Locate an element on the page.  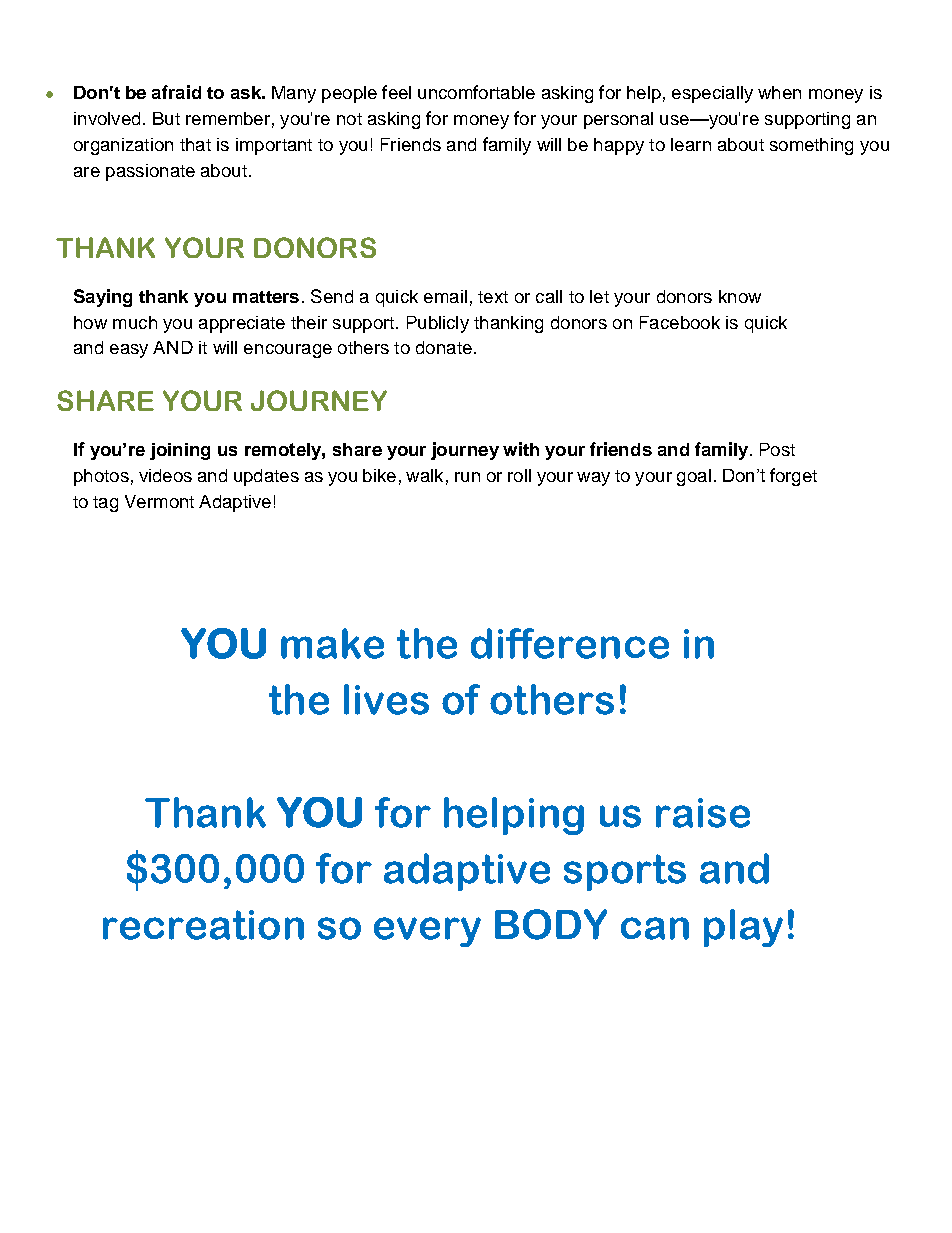
uncomfortable is located at coordinates (476, 92).
